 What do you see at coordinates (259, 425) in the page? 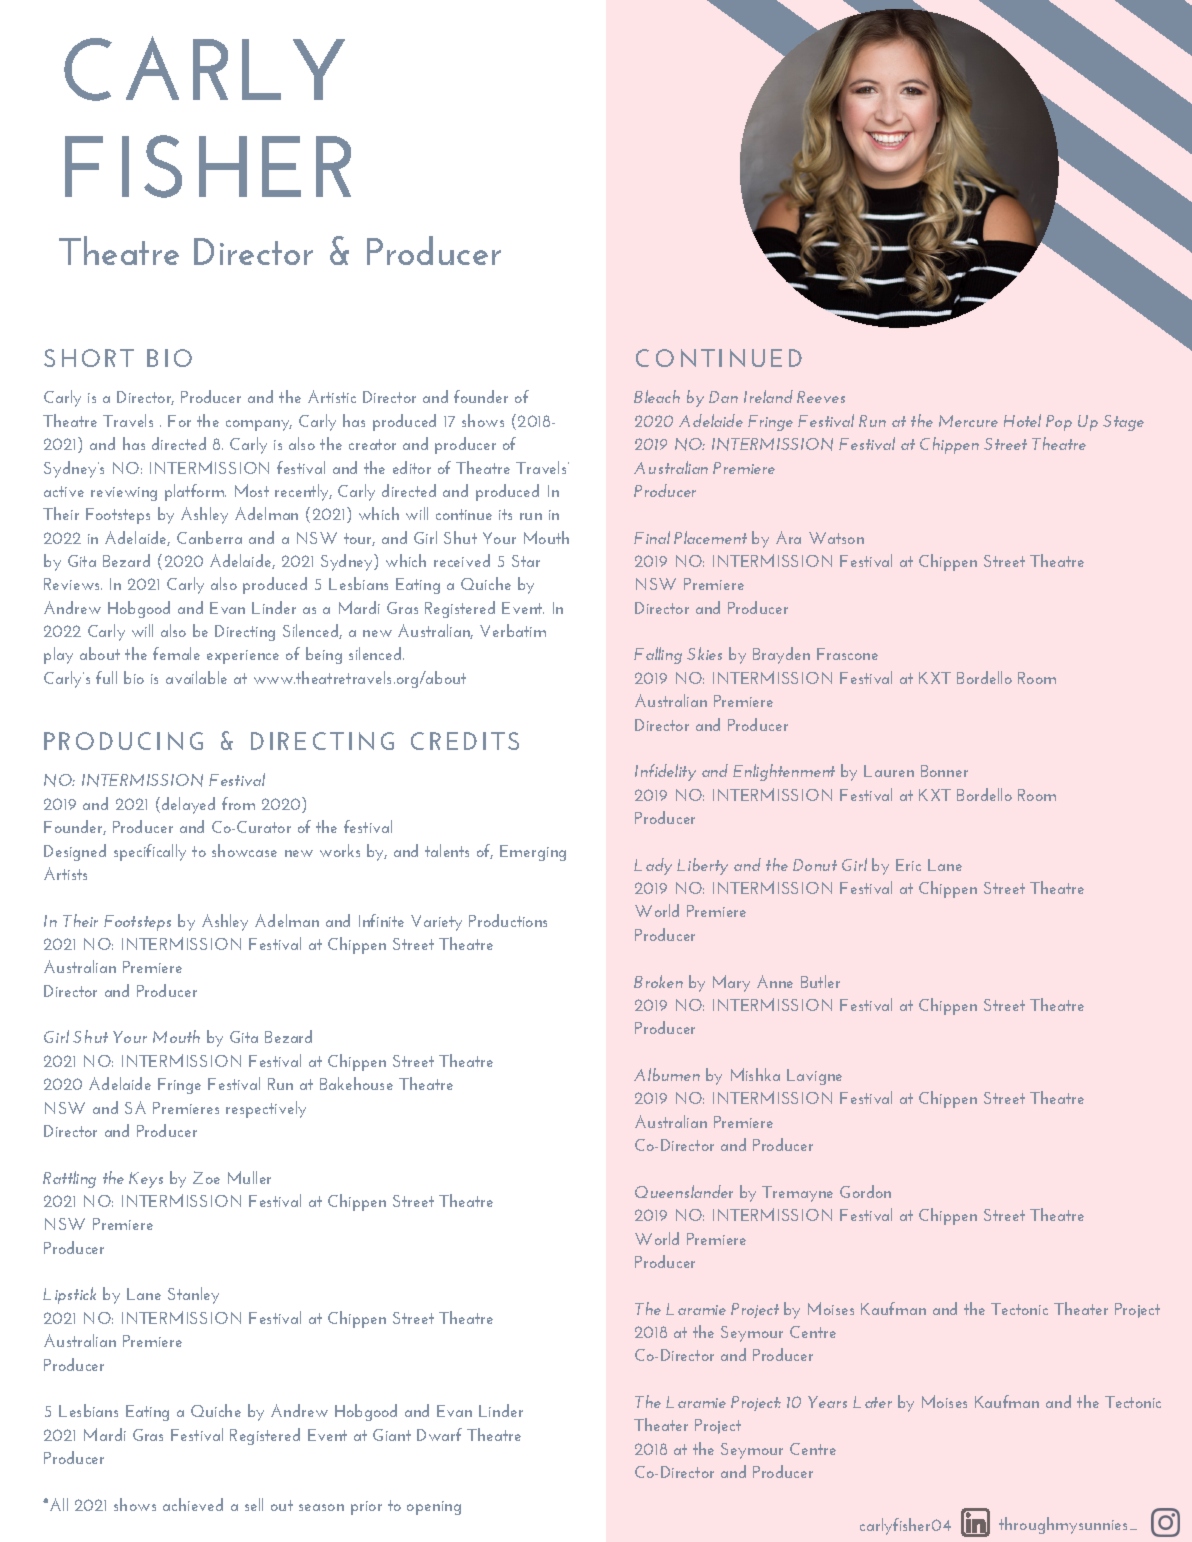
I see `company` at bounding box center [259, 425].
